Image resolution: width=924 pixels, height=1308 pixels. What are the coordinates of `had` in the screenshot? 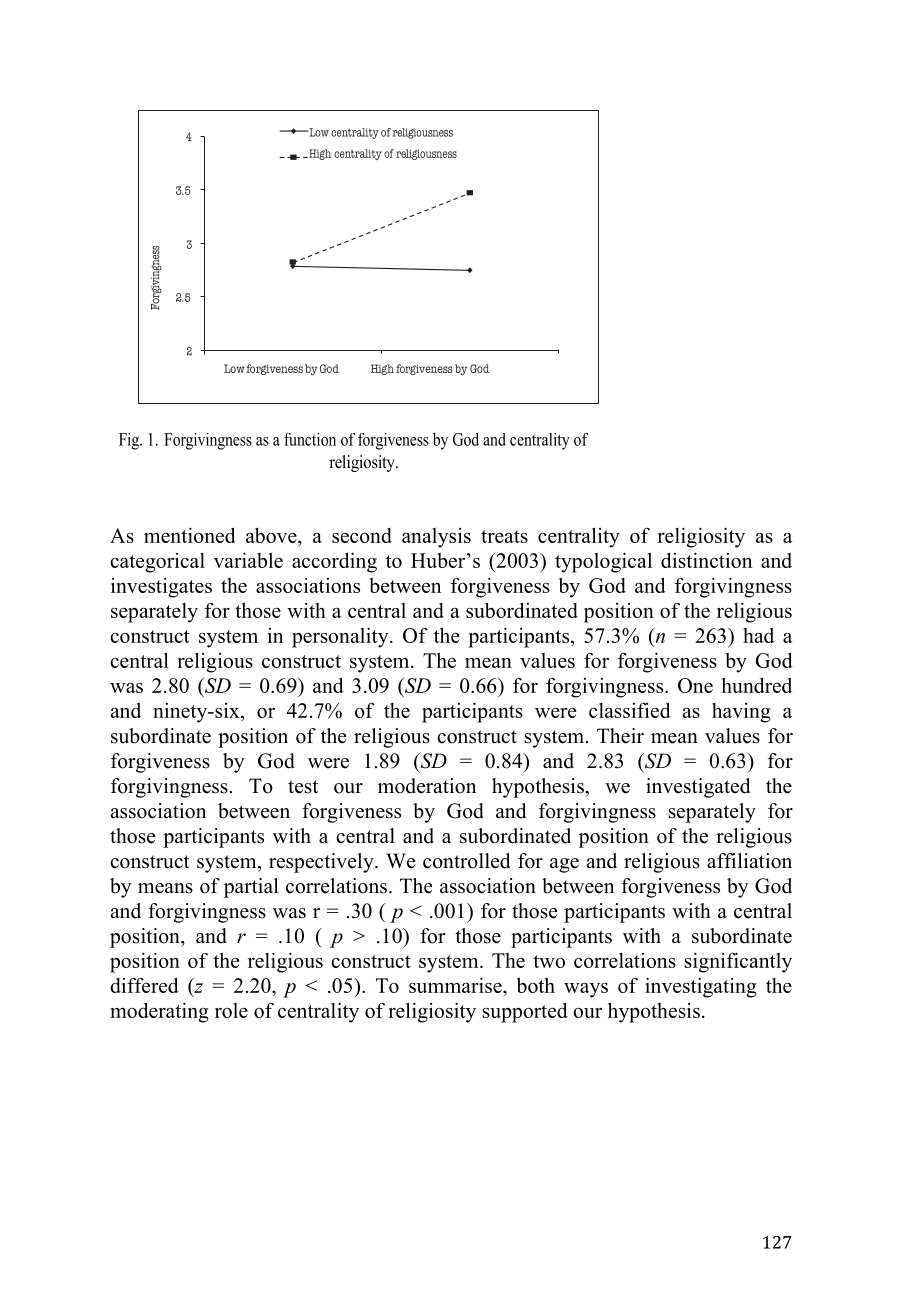 It's located at (758, 635).
